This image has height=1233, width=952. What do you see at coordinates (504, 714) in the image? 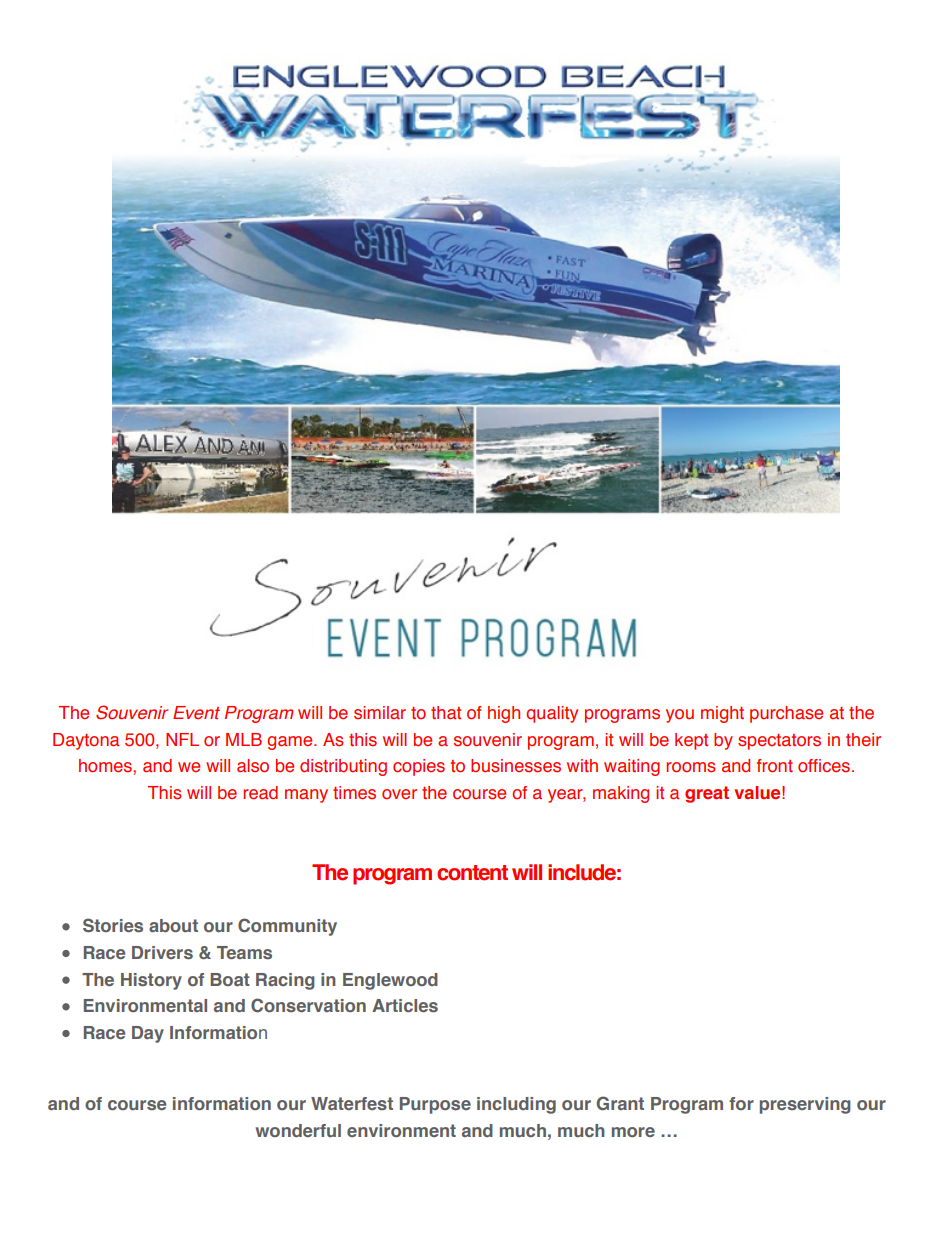
I see `high` at bounding box center [504, 714].
